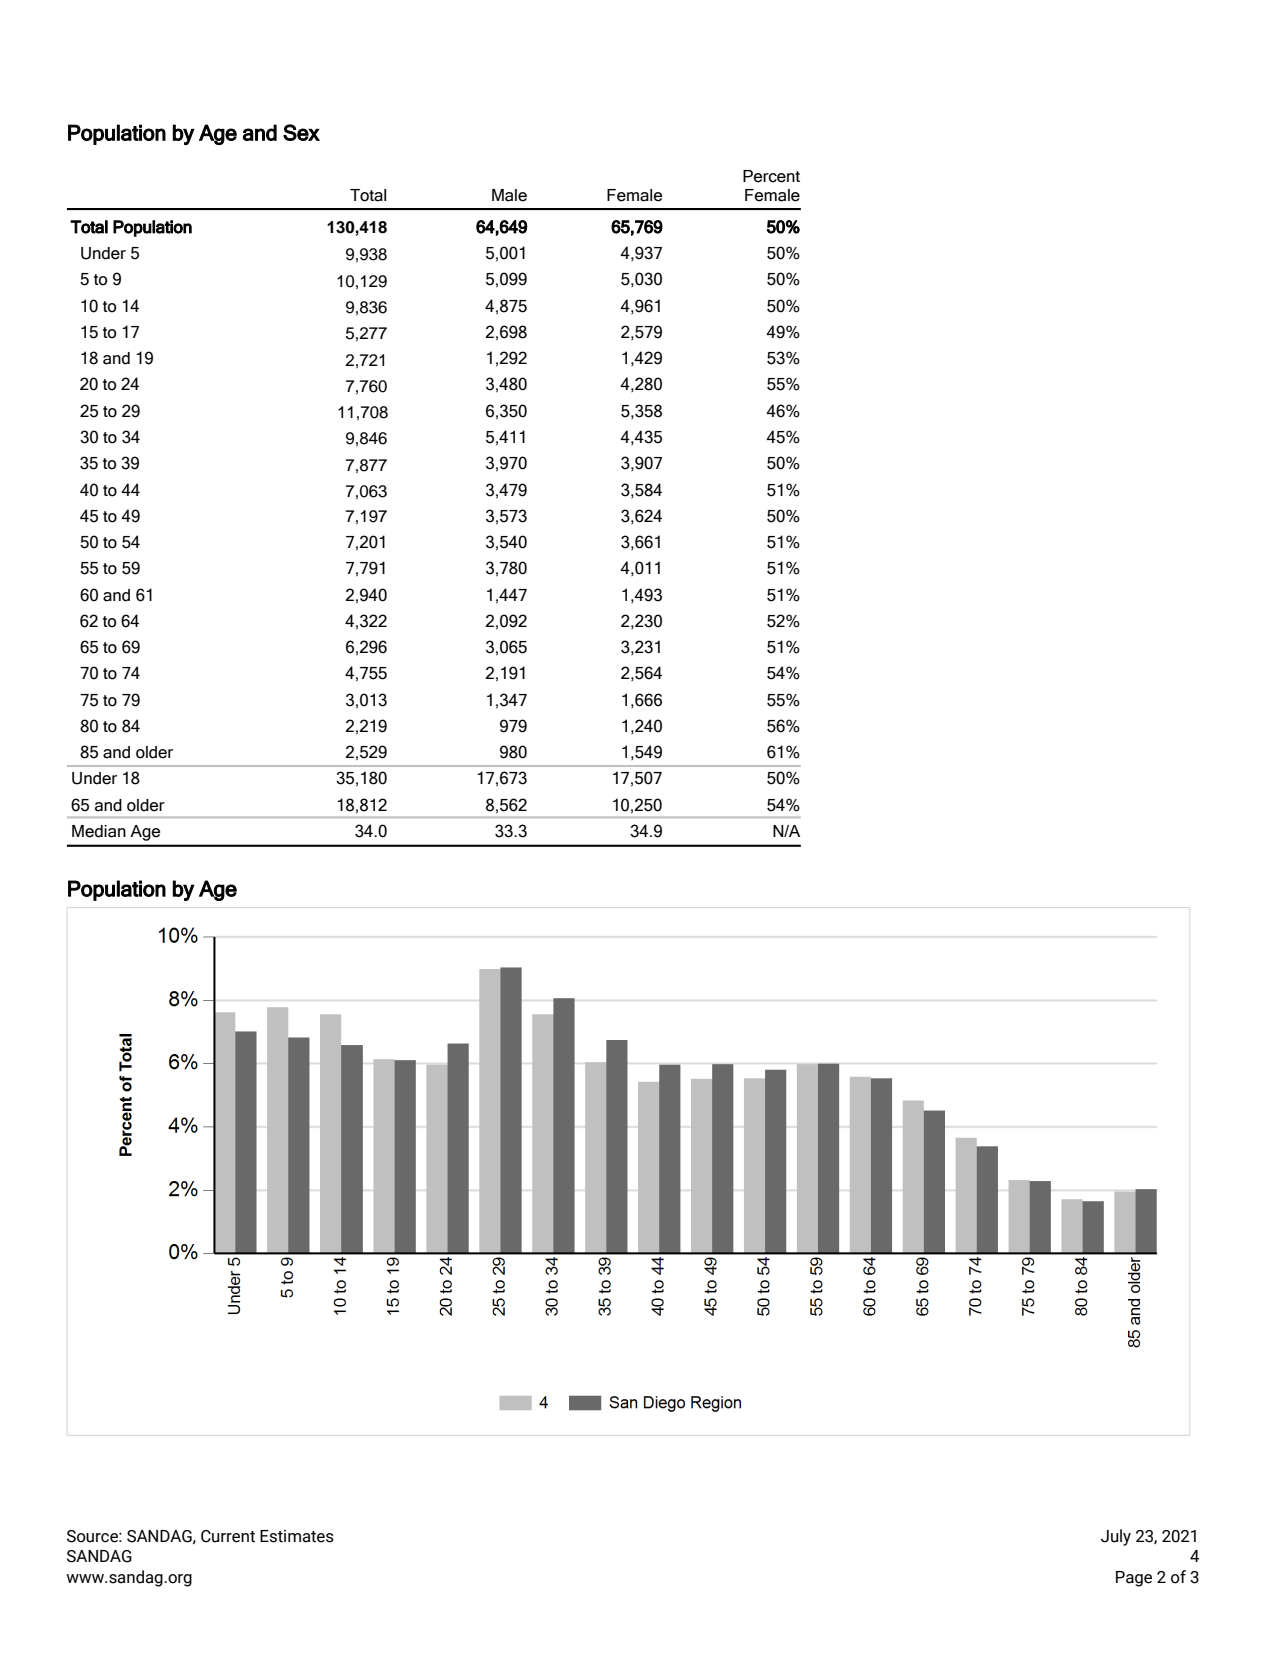 The width and height of the screenshot is (1284, 1662). Describe the element at coordinates (228, 1536) in the screenshot. I see `Current` at that location.
